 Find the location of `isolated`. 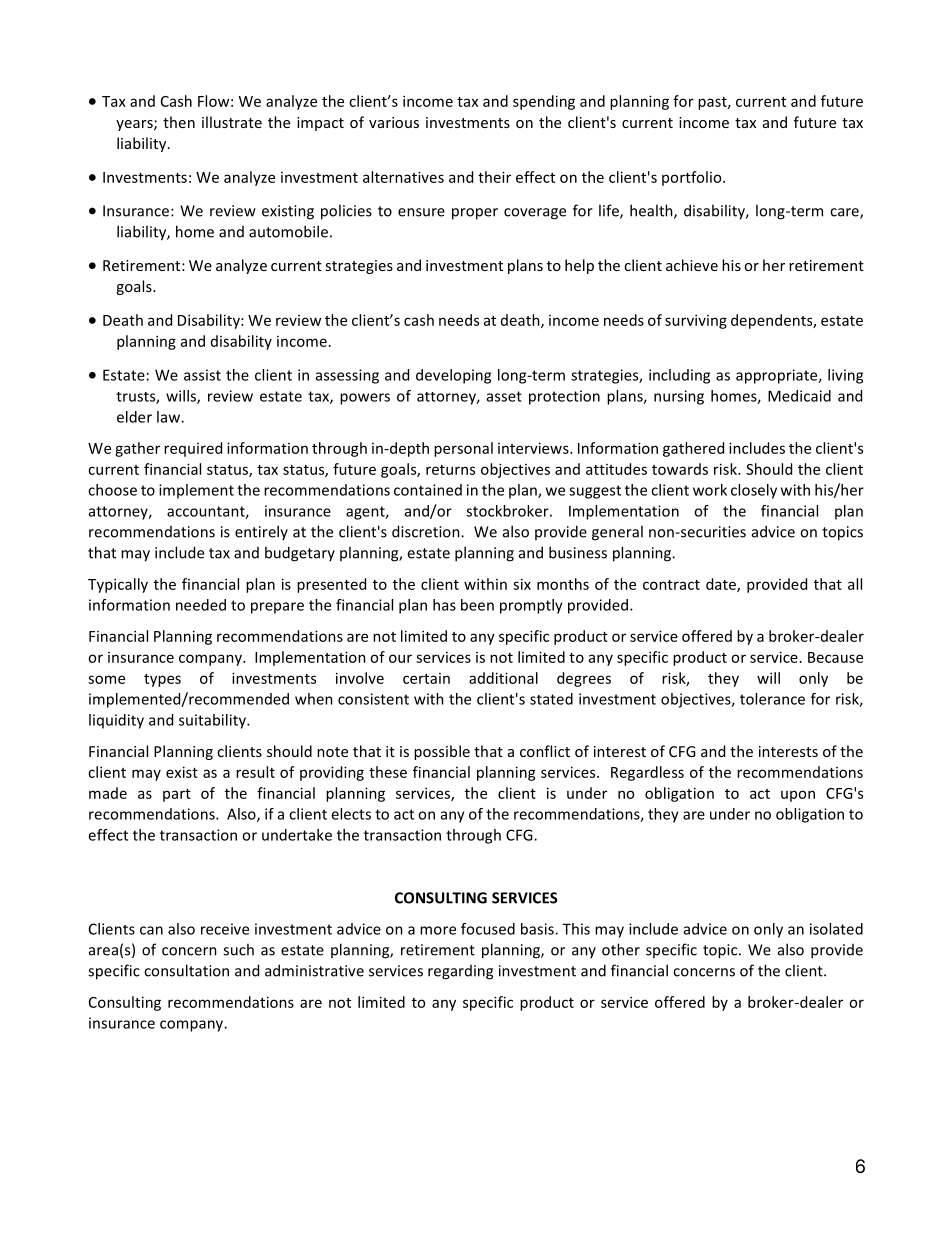

isolated is located at coordinates (836, 929).
